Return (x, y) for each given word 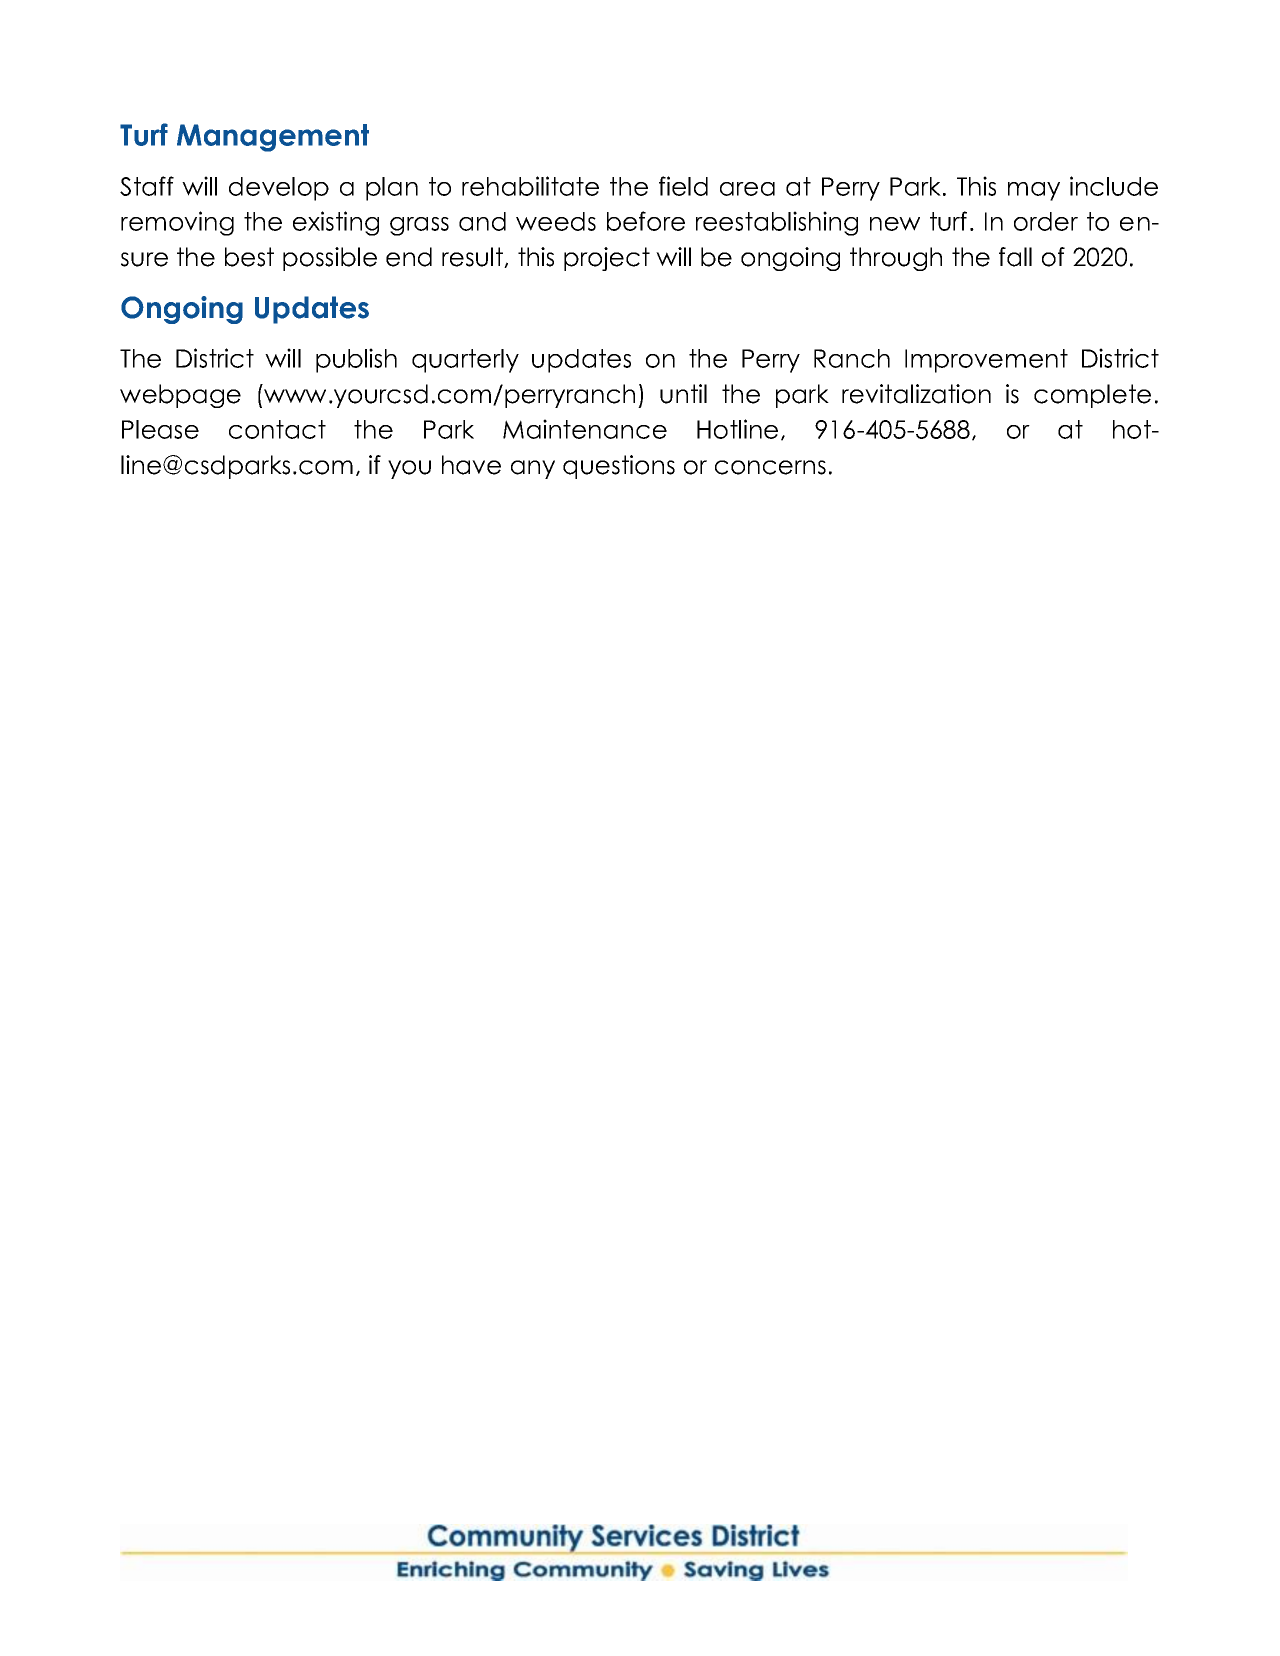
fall (1015, 257)
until (683, 394)
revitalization (916, 394)
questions (619, 467)
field (683, 186)
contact (277, 429)
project (607, 259)
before (646, 221)
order (1046, 221)
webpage (180, 396)
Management (273, 138)
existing (336, 223)
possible (330, 259)
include (1114, 186)
